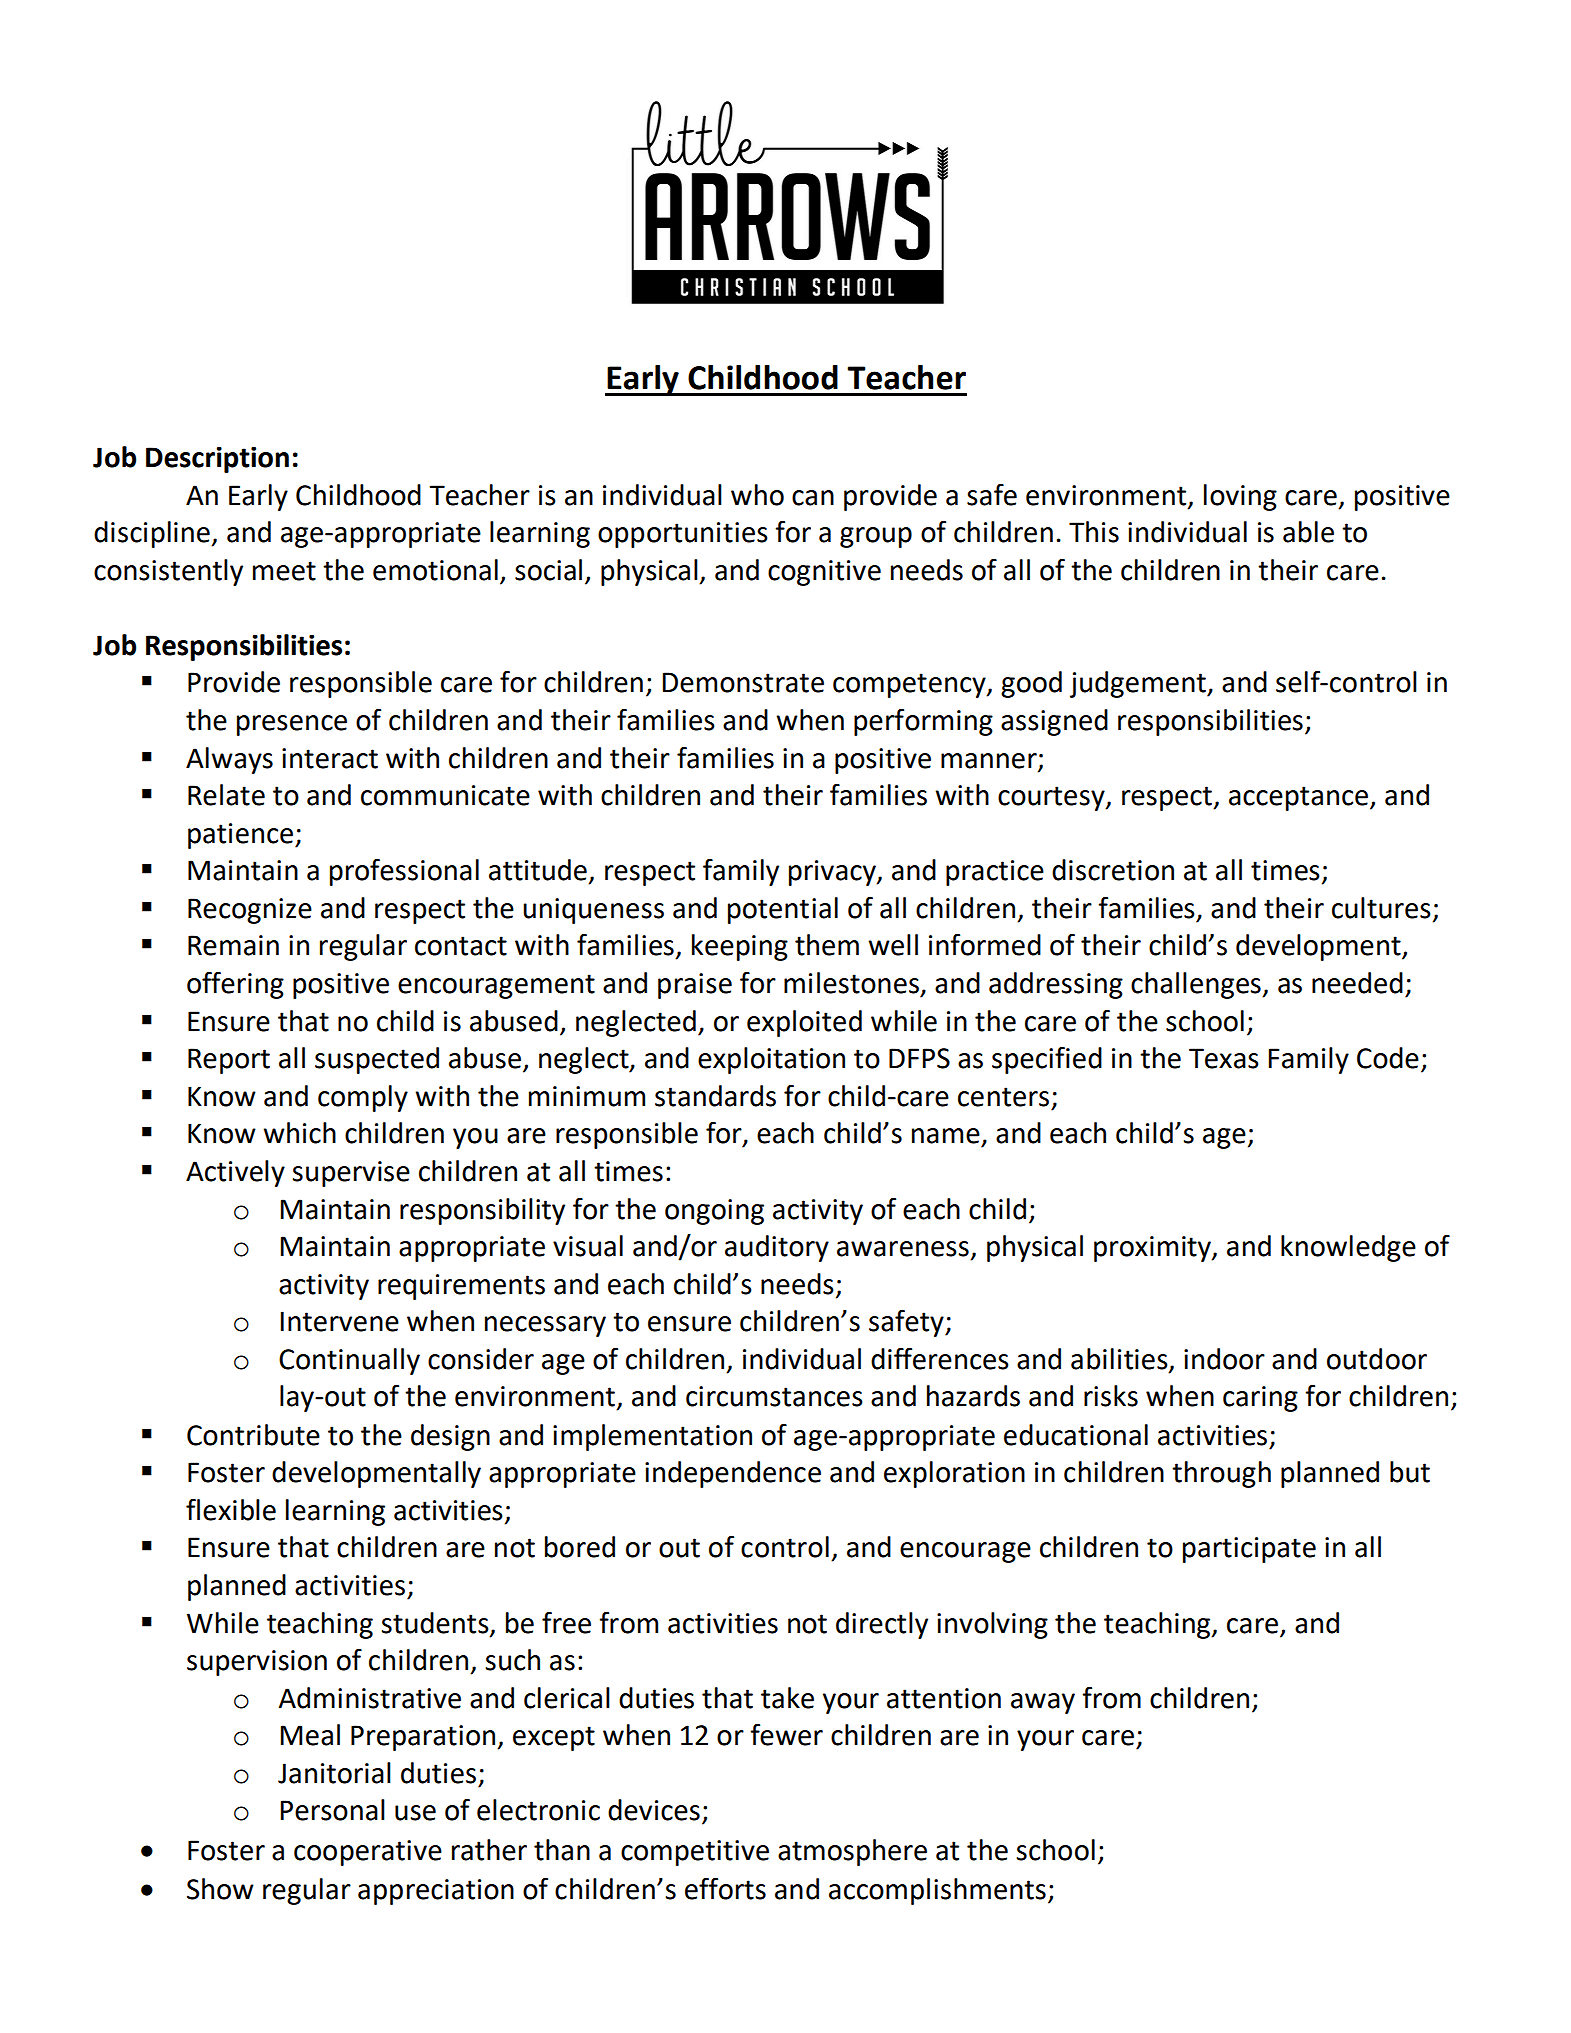 This document has width=1571, height=2033. Describe the element at coordinates (695, 1853) in the document. I see `competitive` at that location.
